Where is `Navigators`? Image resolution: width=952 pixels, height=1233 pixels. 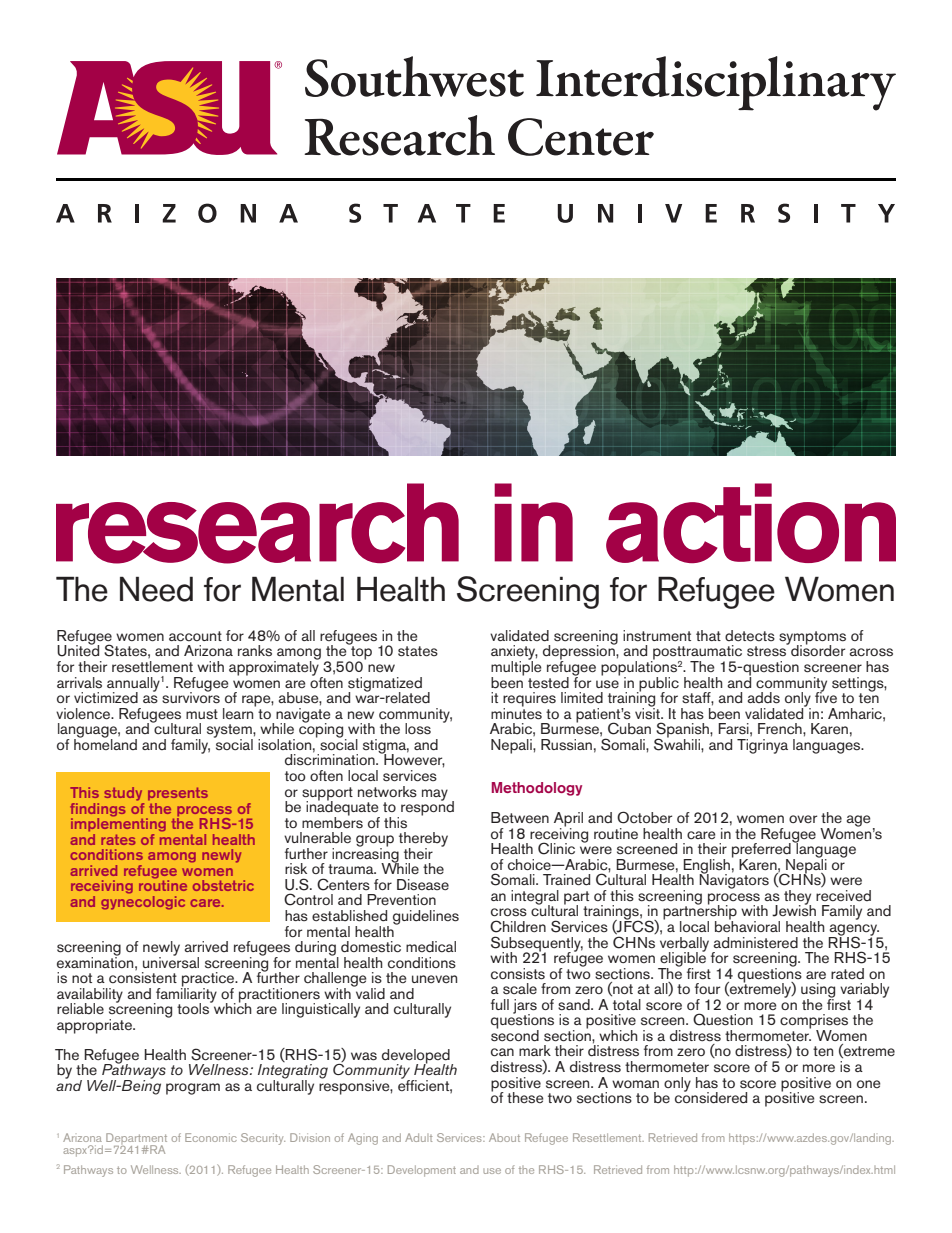
Navigators is located at coordinates (734, 880).
